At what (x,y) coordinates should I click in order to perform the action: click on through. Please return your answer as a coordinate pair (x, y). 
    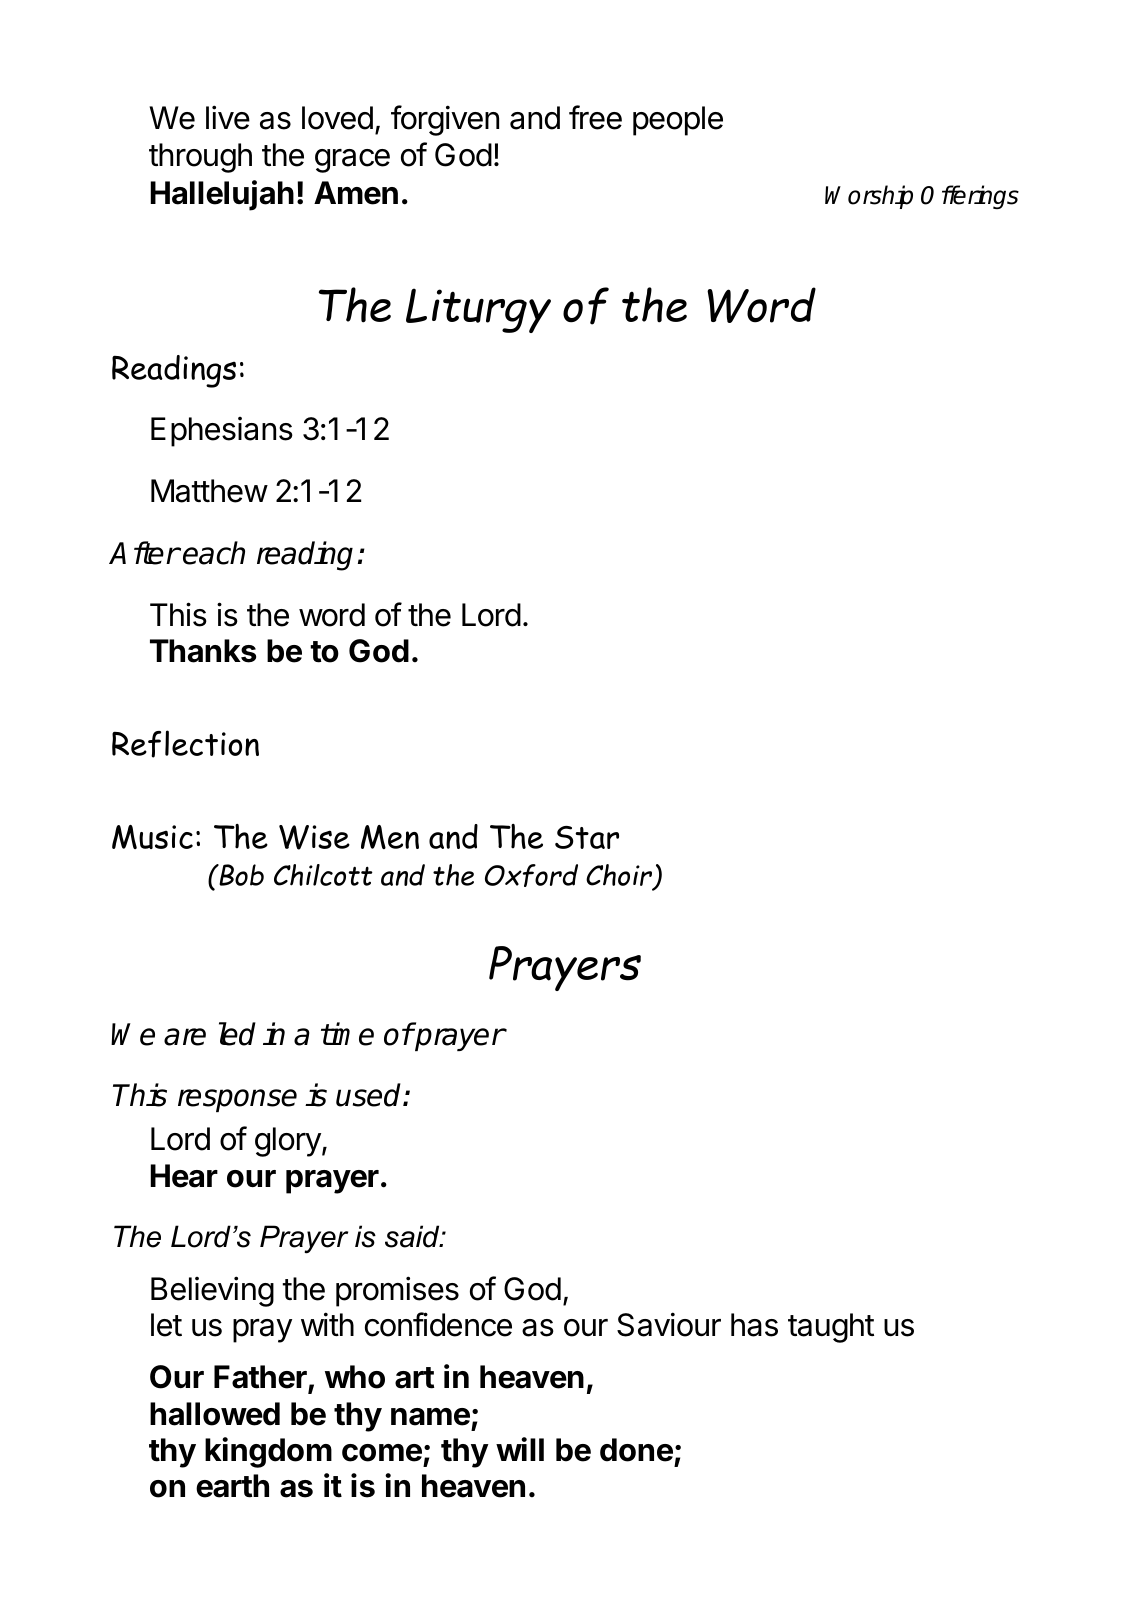
    Looking at the image, I should click on (200, 158).
